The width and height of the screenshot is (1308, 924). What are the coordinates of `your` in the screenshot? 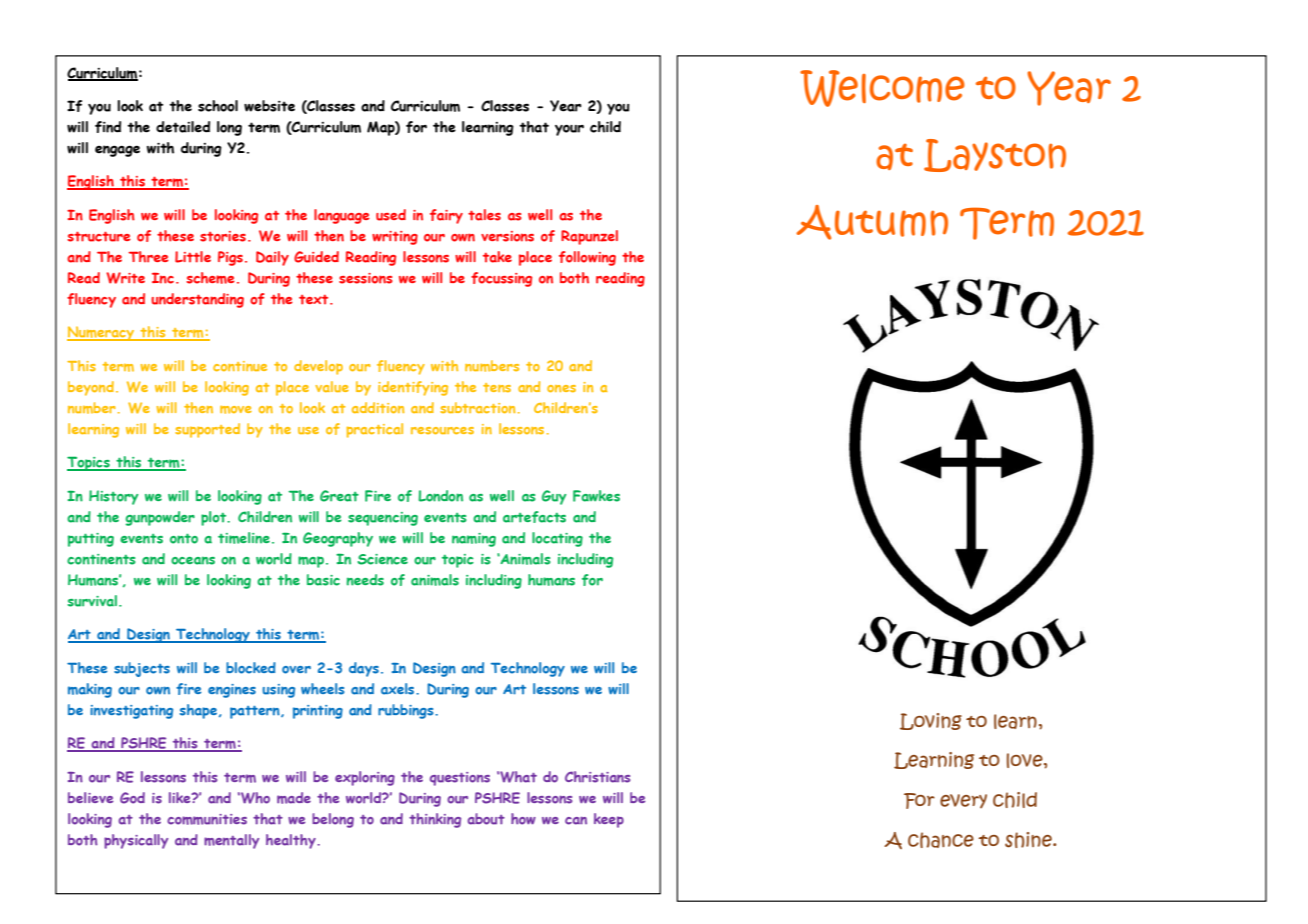 It's located at (569, 130).
